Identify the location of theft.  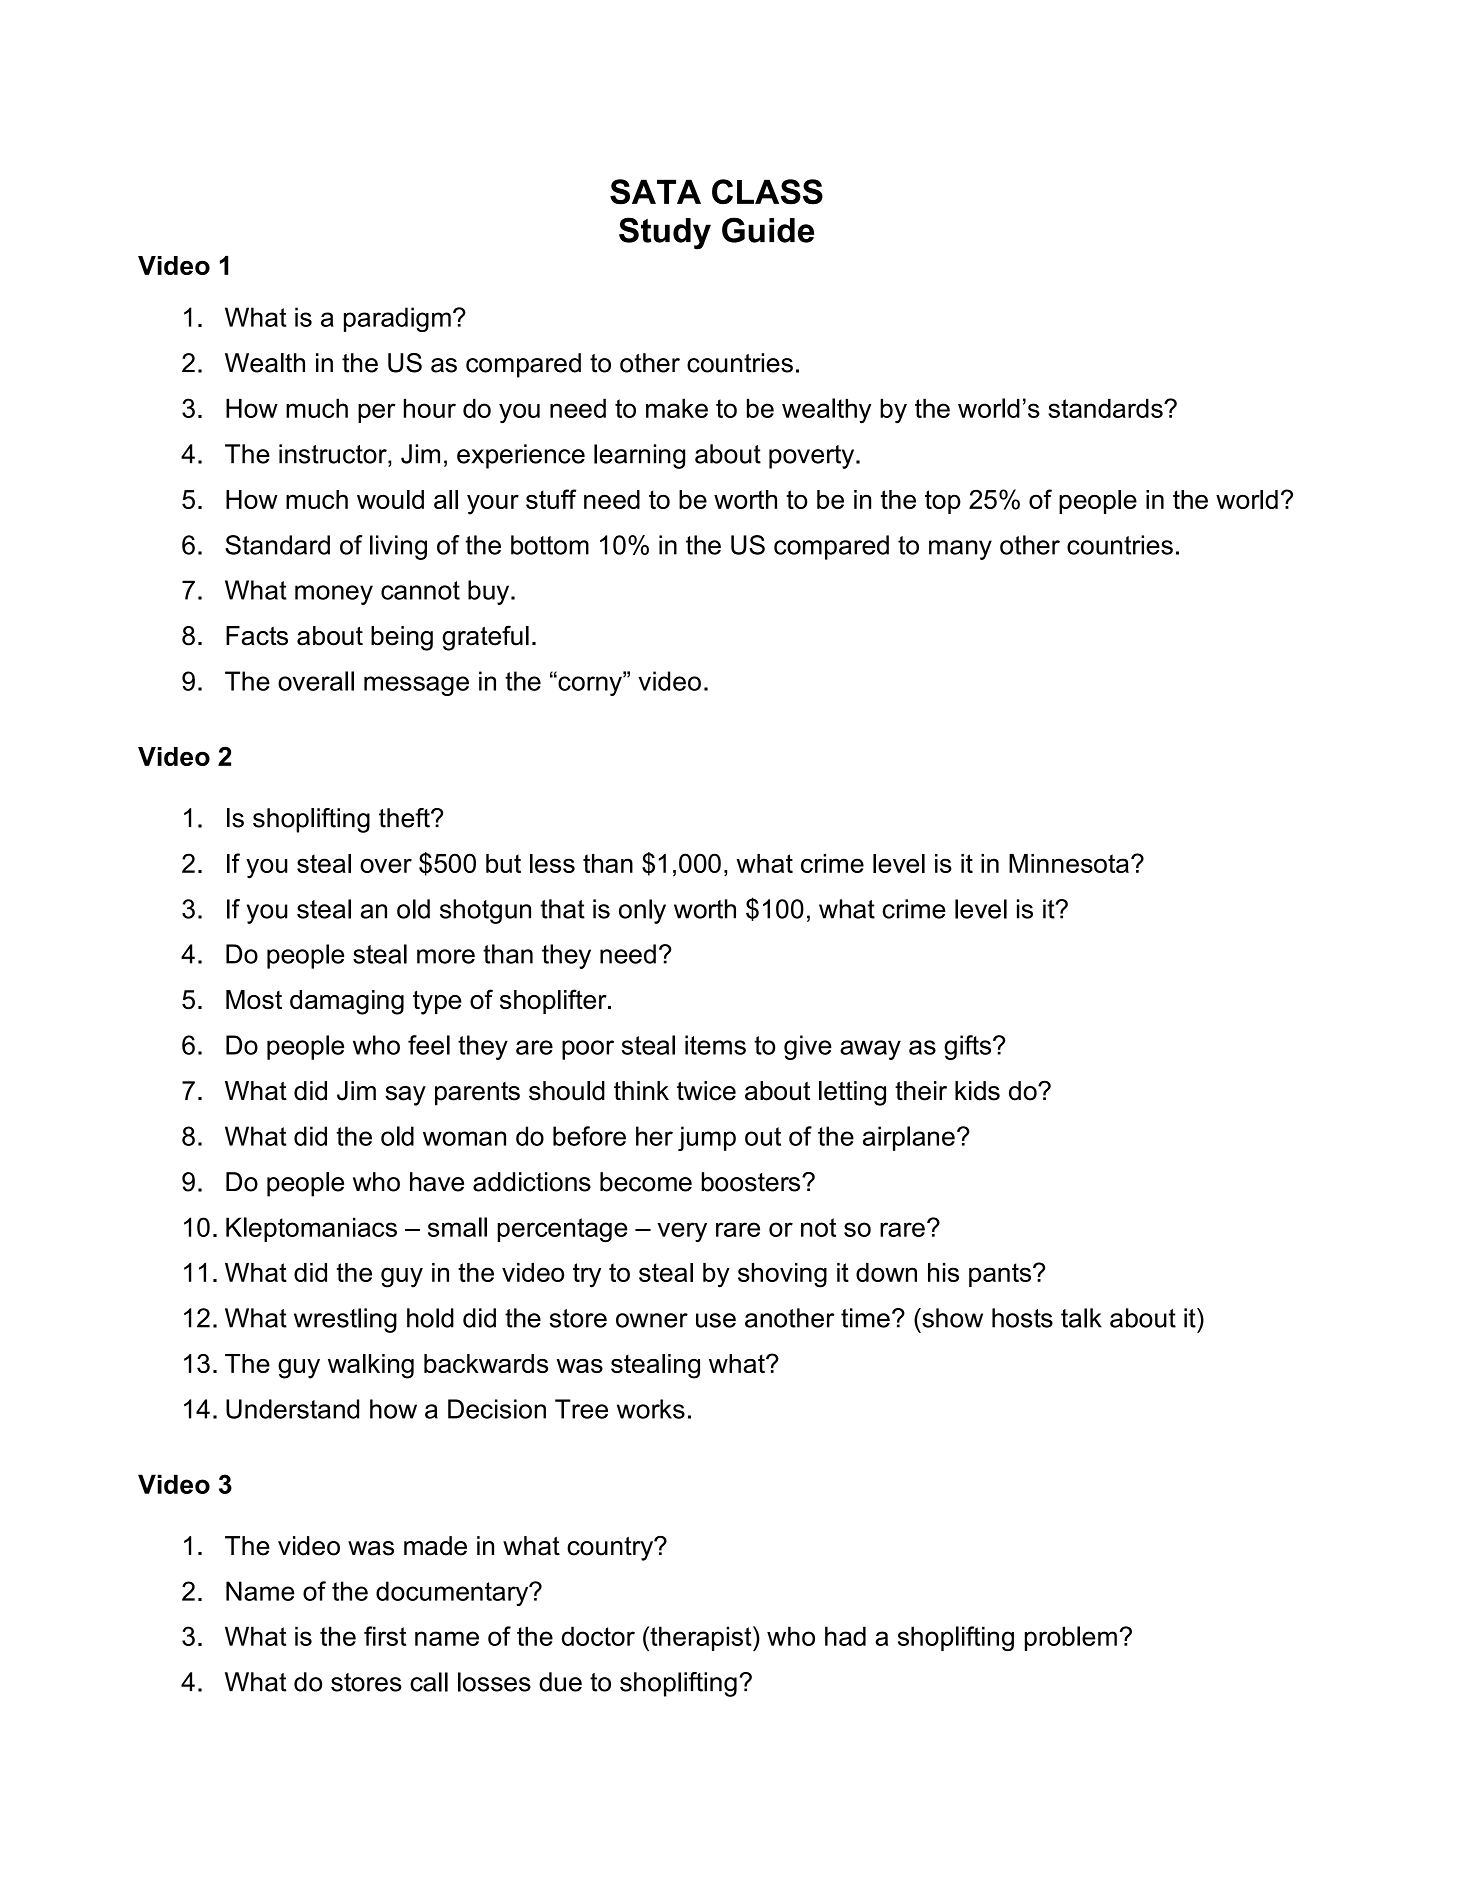
(405, 818).
